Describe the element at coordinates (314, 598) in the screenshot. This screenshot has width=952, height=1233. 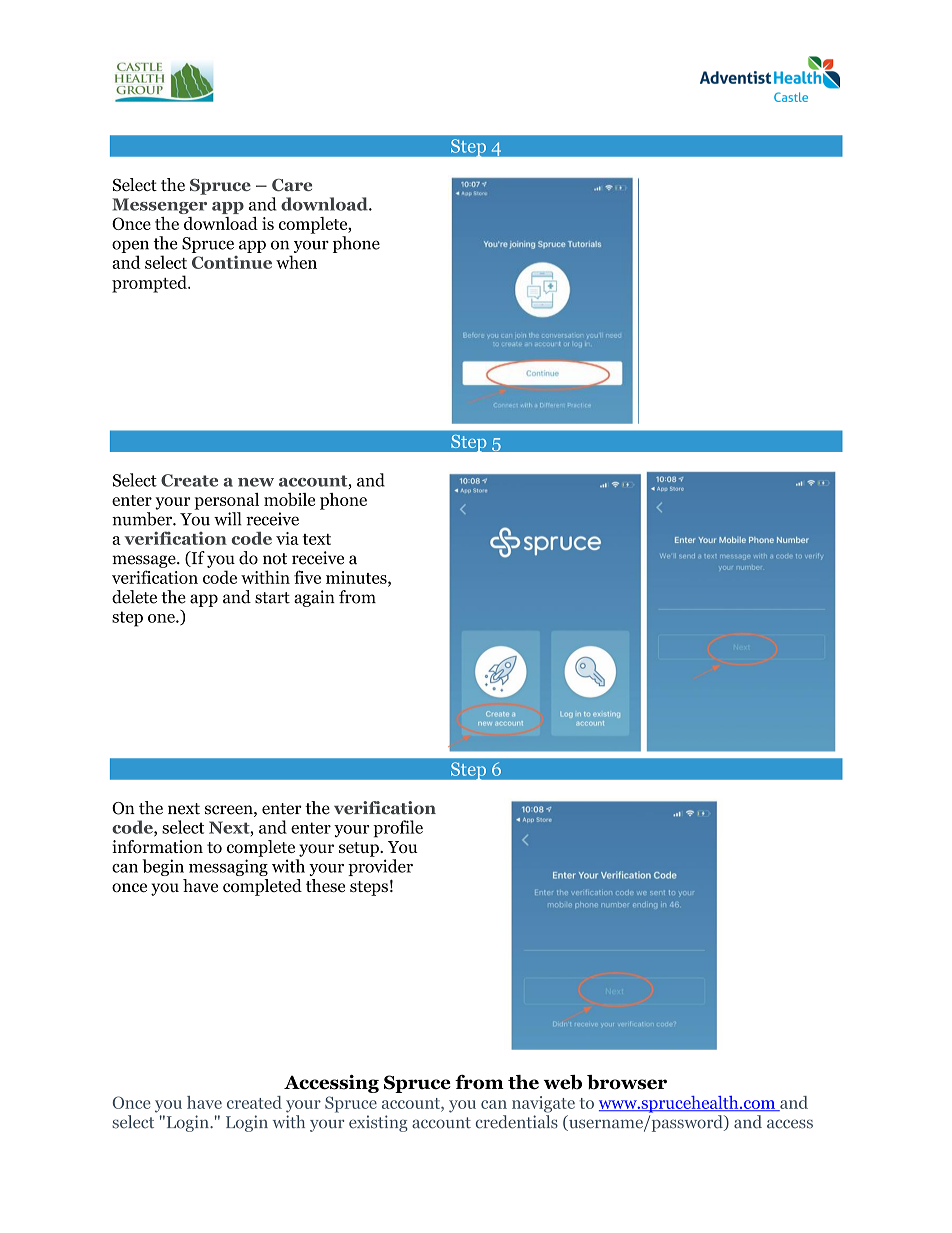
I see `again` at that location.
